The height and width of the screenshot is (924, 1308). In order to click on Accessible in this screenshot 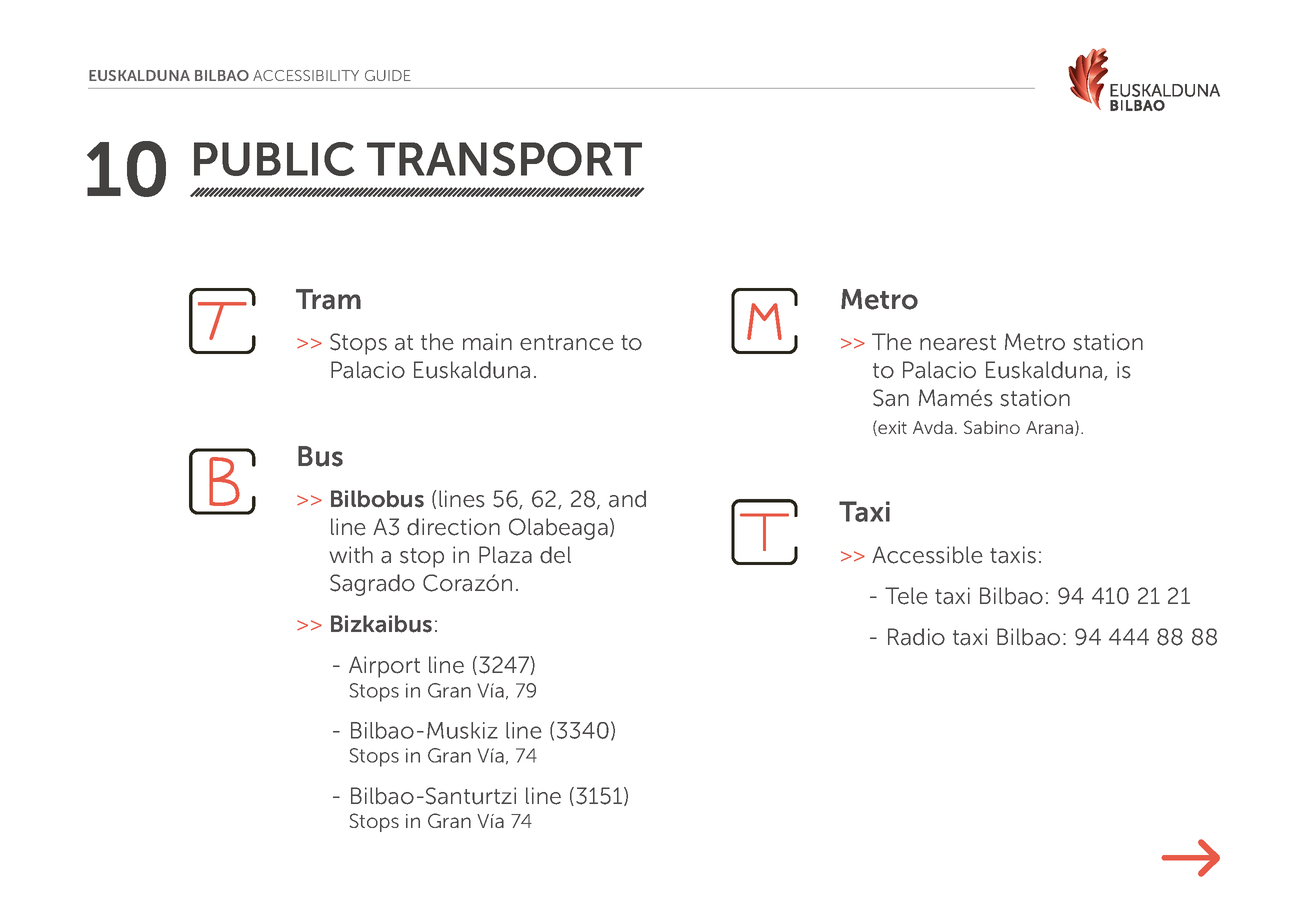, I will do `click(927, 555)`.
